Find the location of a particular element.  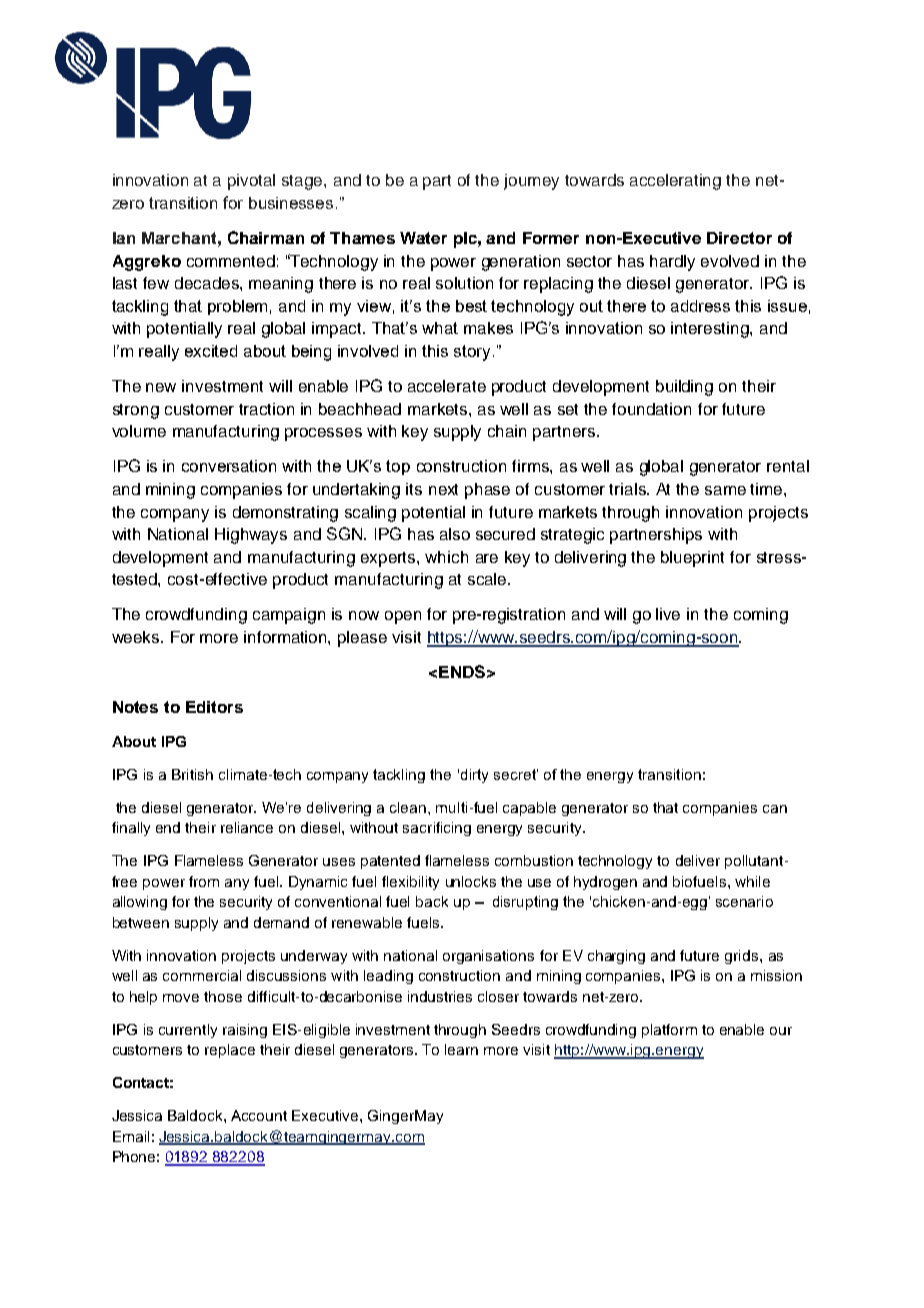

open is located at coordinates (403, 617).
